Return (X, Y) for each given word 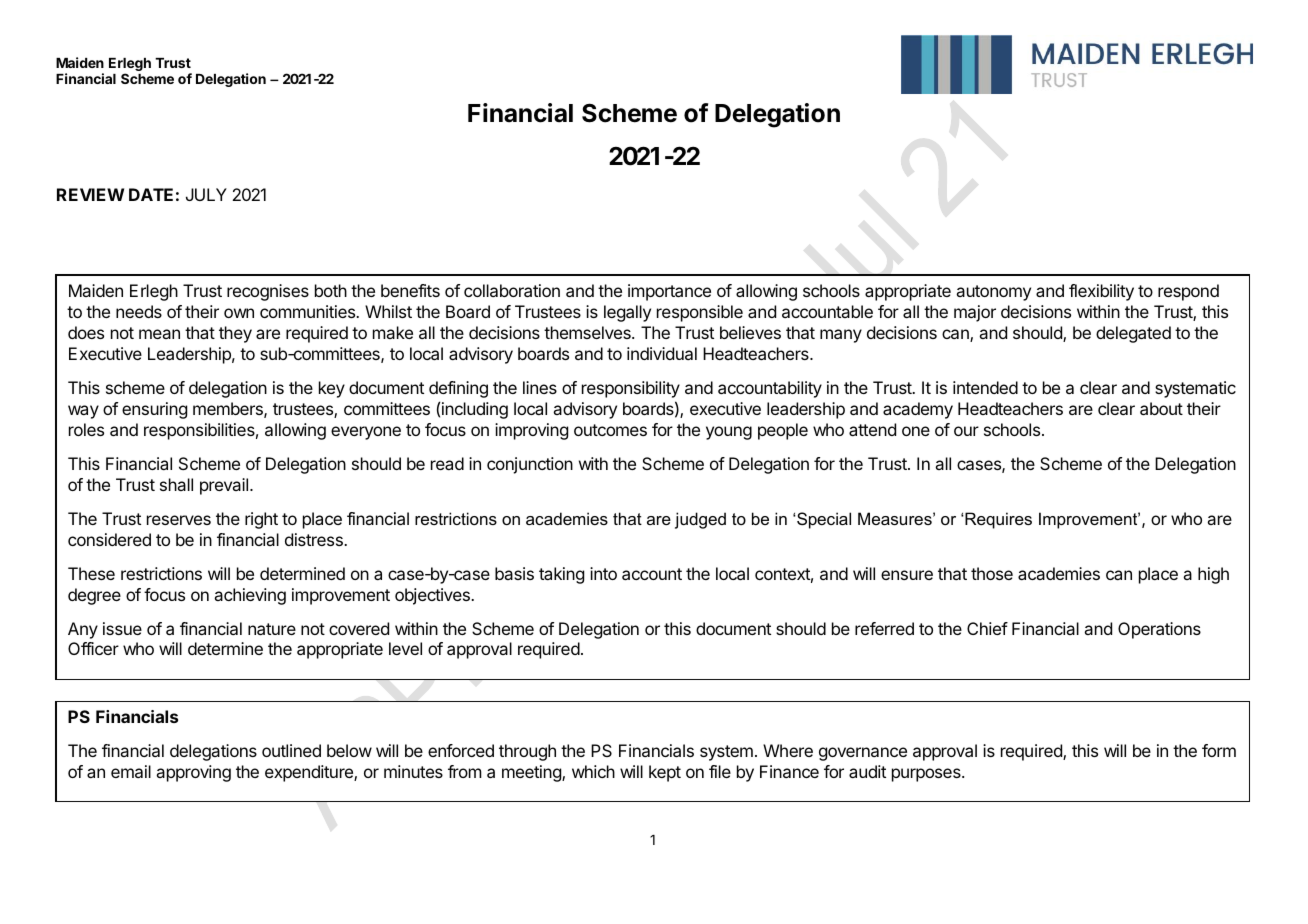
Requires (997, 520)
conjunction (530, 465)
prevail (224, 486)
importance (669, 292)
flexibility (1101, 292)
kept (665, 773)
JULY (206, 194)
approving (193, 773)
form (1219, 750)
